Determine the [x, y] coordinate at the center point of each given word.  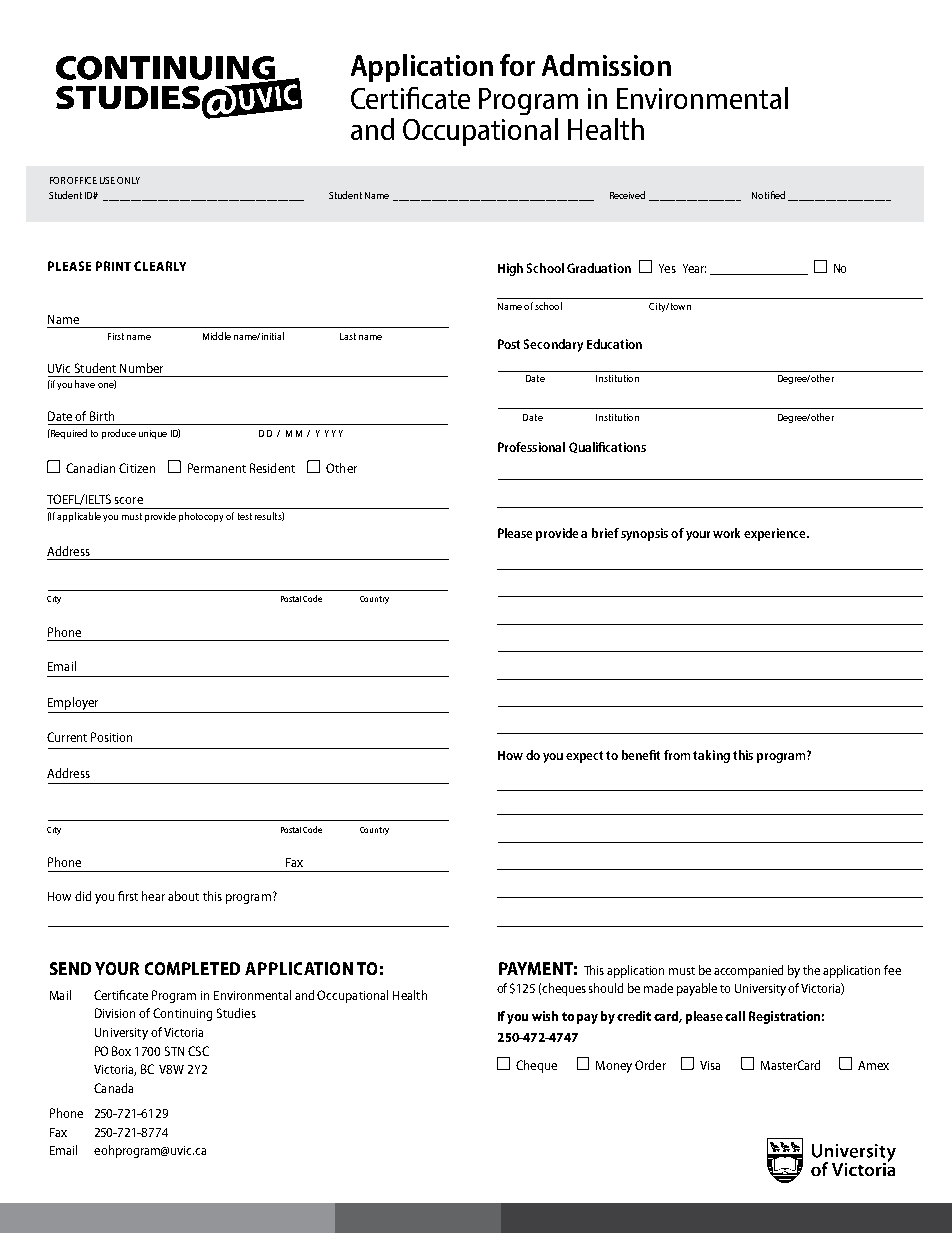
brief [605, 533]
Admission [606, 65]
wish [545, 1016]
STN [174, 1051]
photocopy [201, 517]
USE [107, 180]
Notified [768, 195]
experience [776, 534]
